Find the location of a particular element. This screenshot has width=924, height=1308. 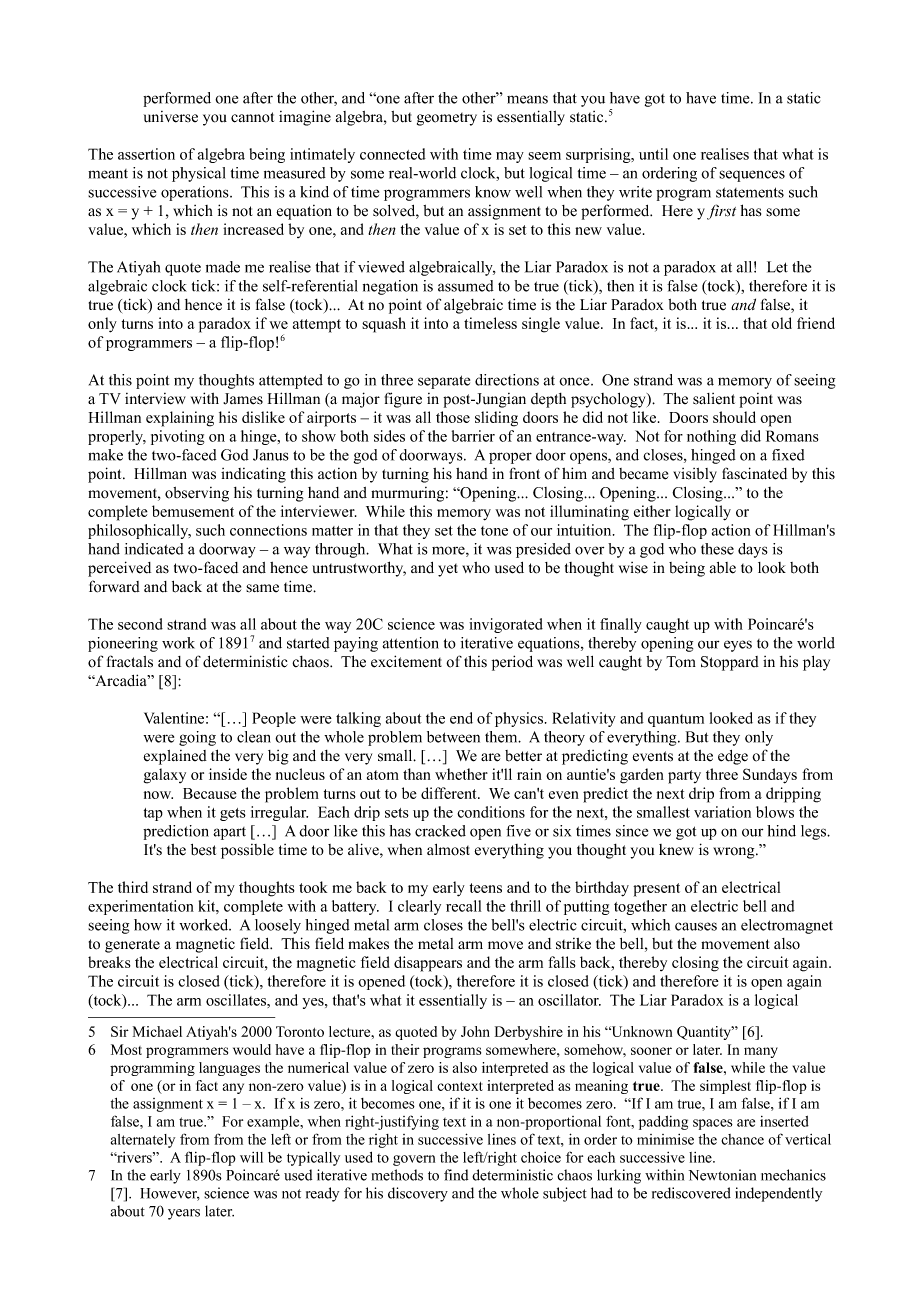

observing is located at coordinates (197, 494).
